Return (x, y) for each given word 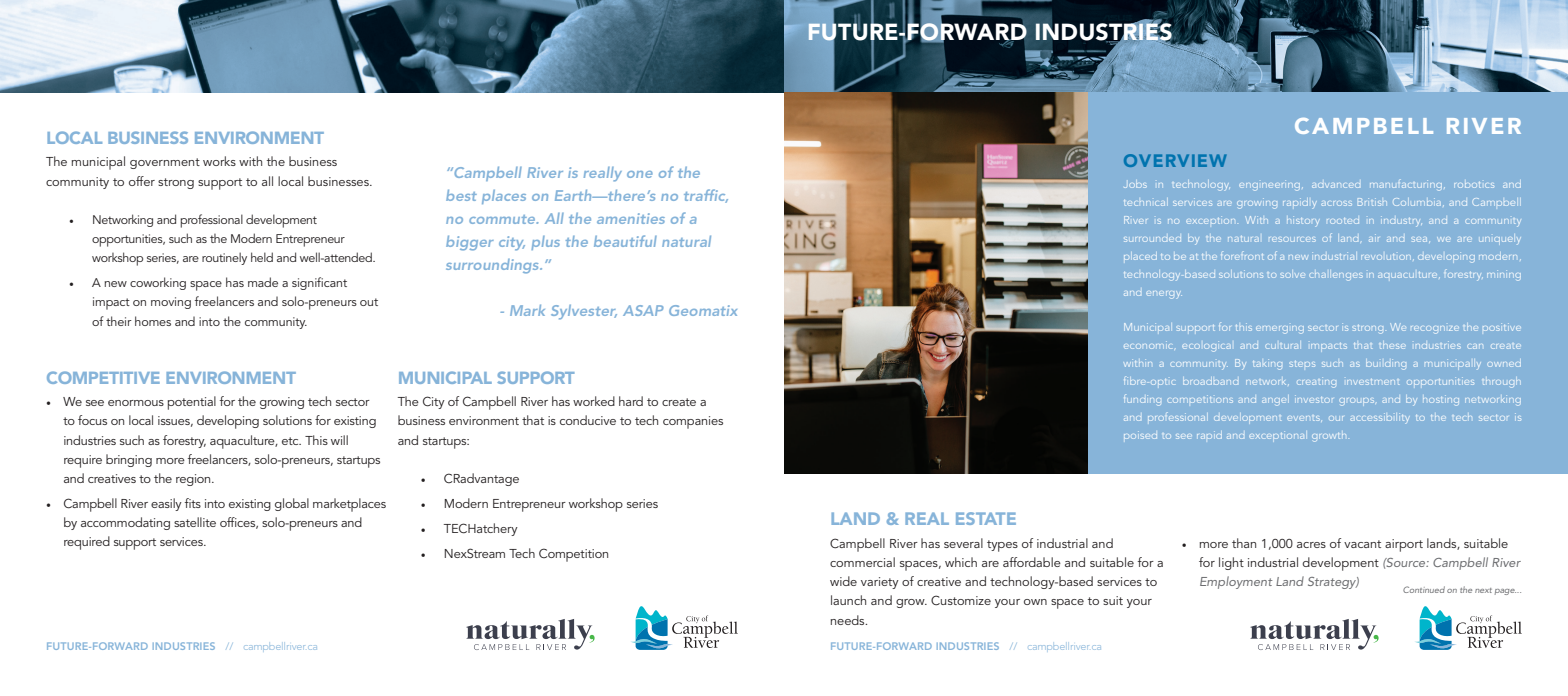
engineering (1269, 185)
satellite (195, 522)
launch (848, 600)
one (640, 174)
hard (631, 401)
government (165, 163)
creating (1316, 382)
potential (192, 403)
